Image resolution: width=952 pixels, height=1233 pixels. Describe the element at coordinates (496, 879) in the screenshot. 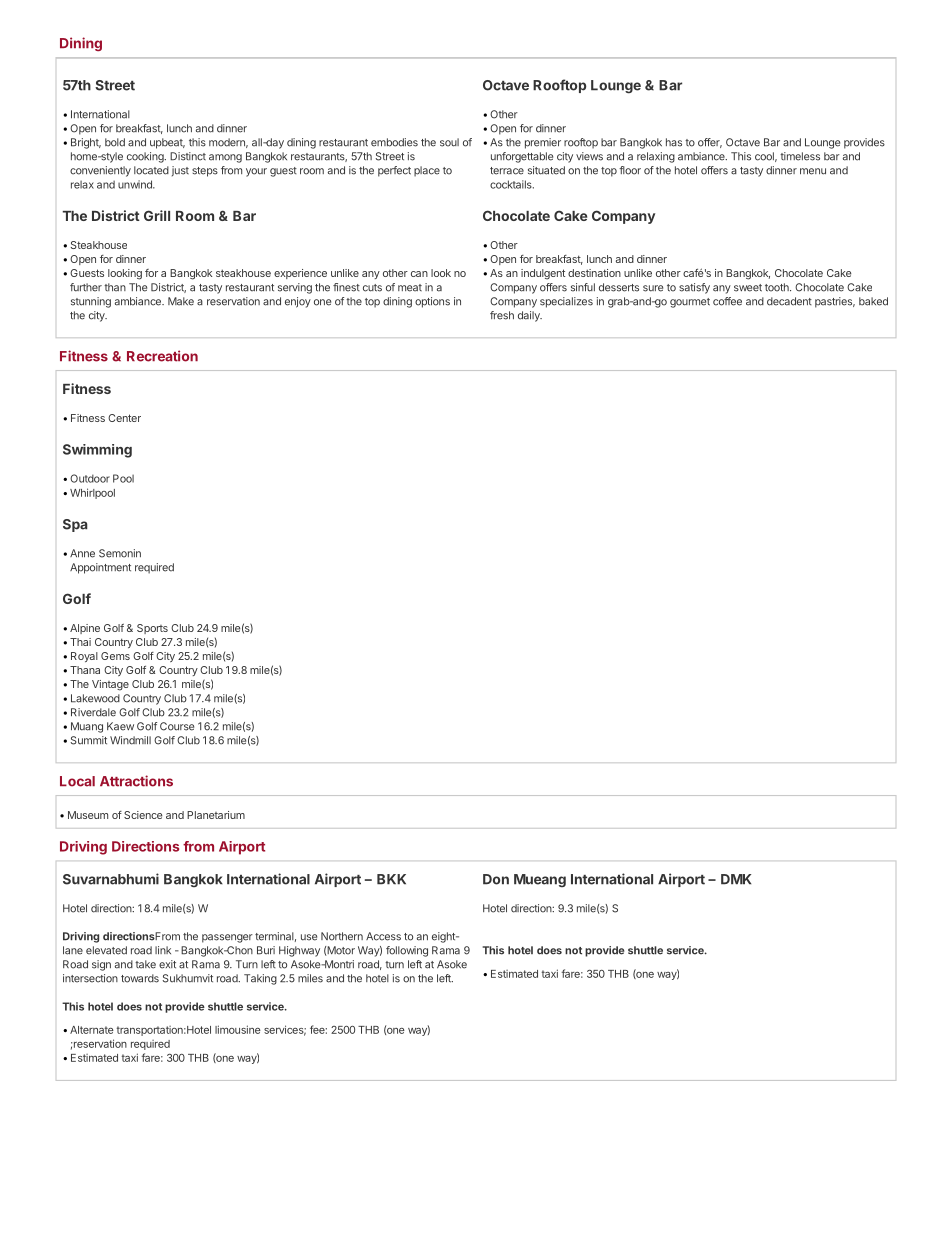

I see `Don` at that location.
